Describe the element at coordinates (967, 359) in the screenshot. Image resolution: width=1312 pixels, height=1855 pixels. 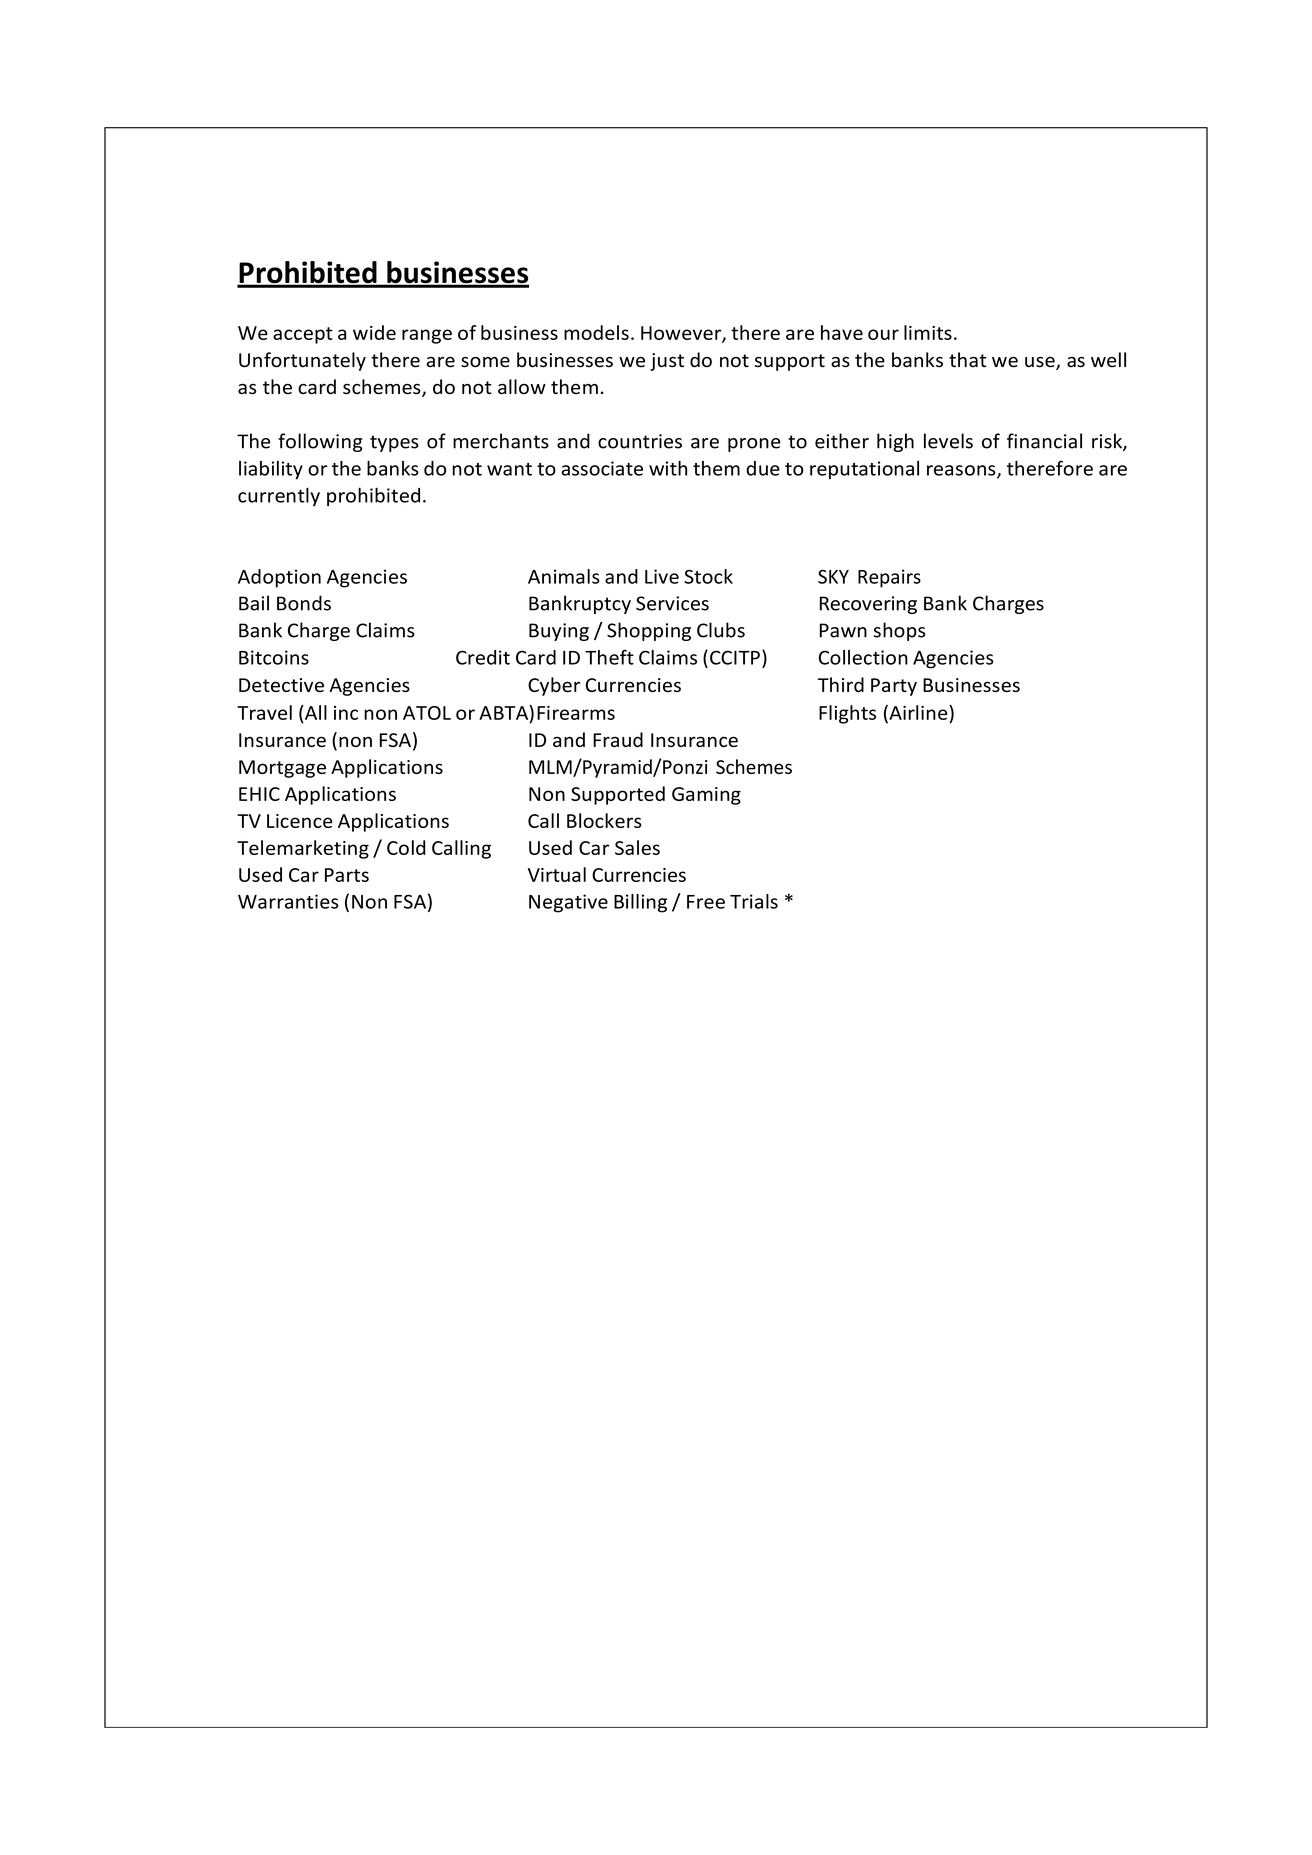
I see `that` at that location.
